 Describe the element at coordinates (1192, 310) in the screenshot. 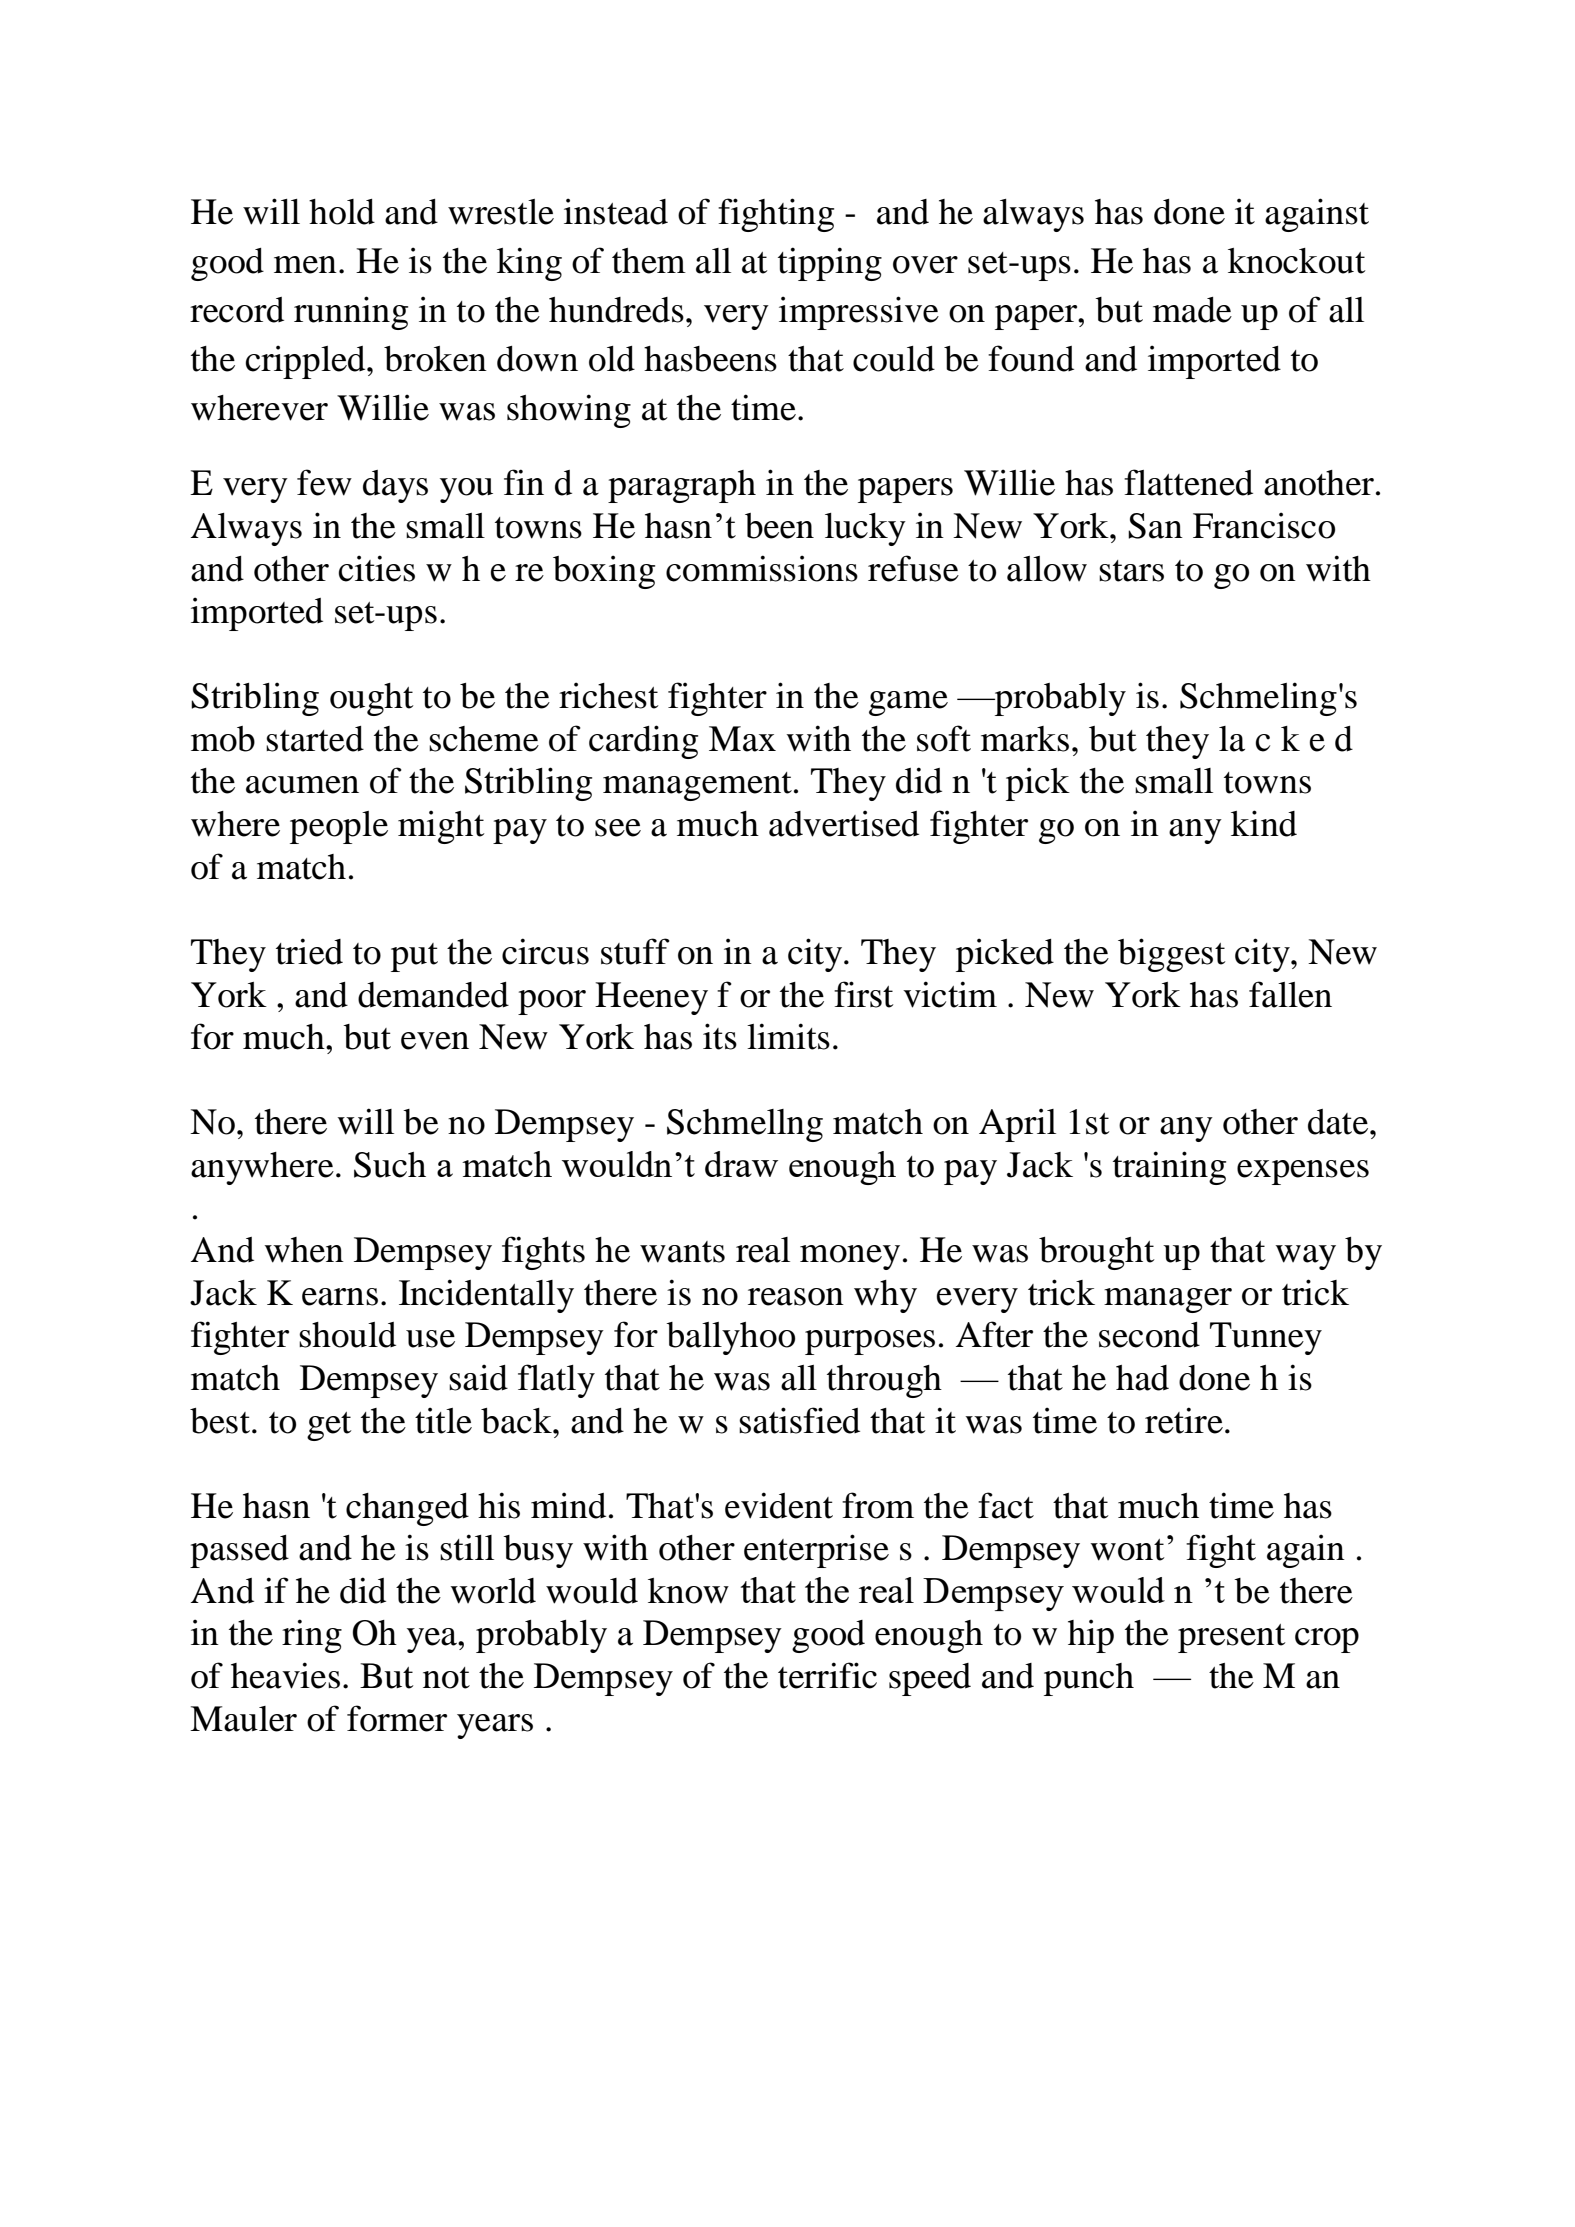

I see `made` at that location.
